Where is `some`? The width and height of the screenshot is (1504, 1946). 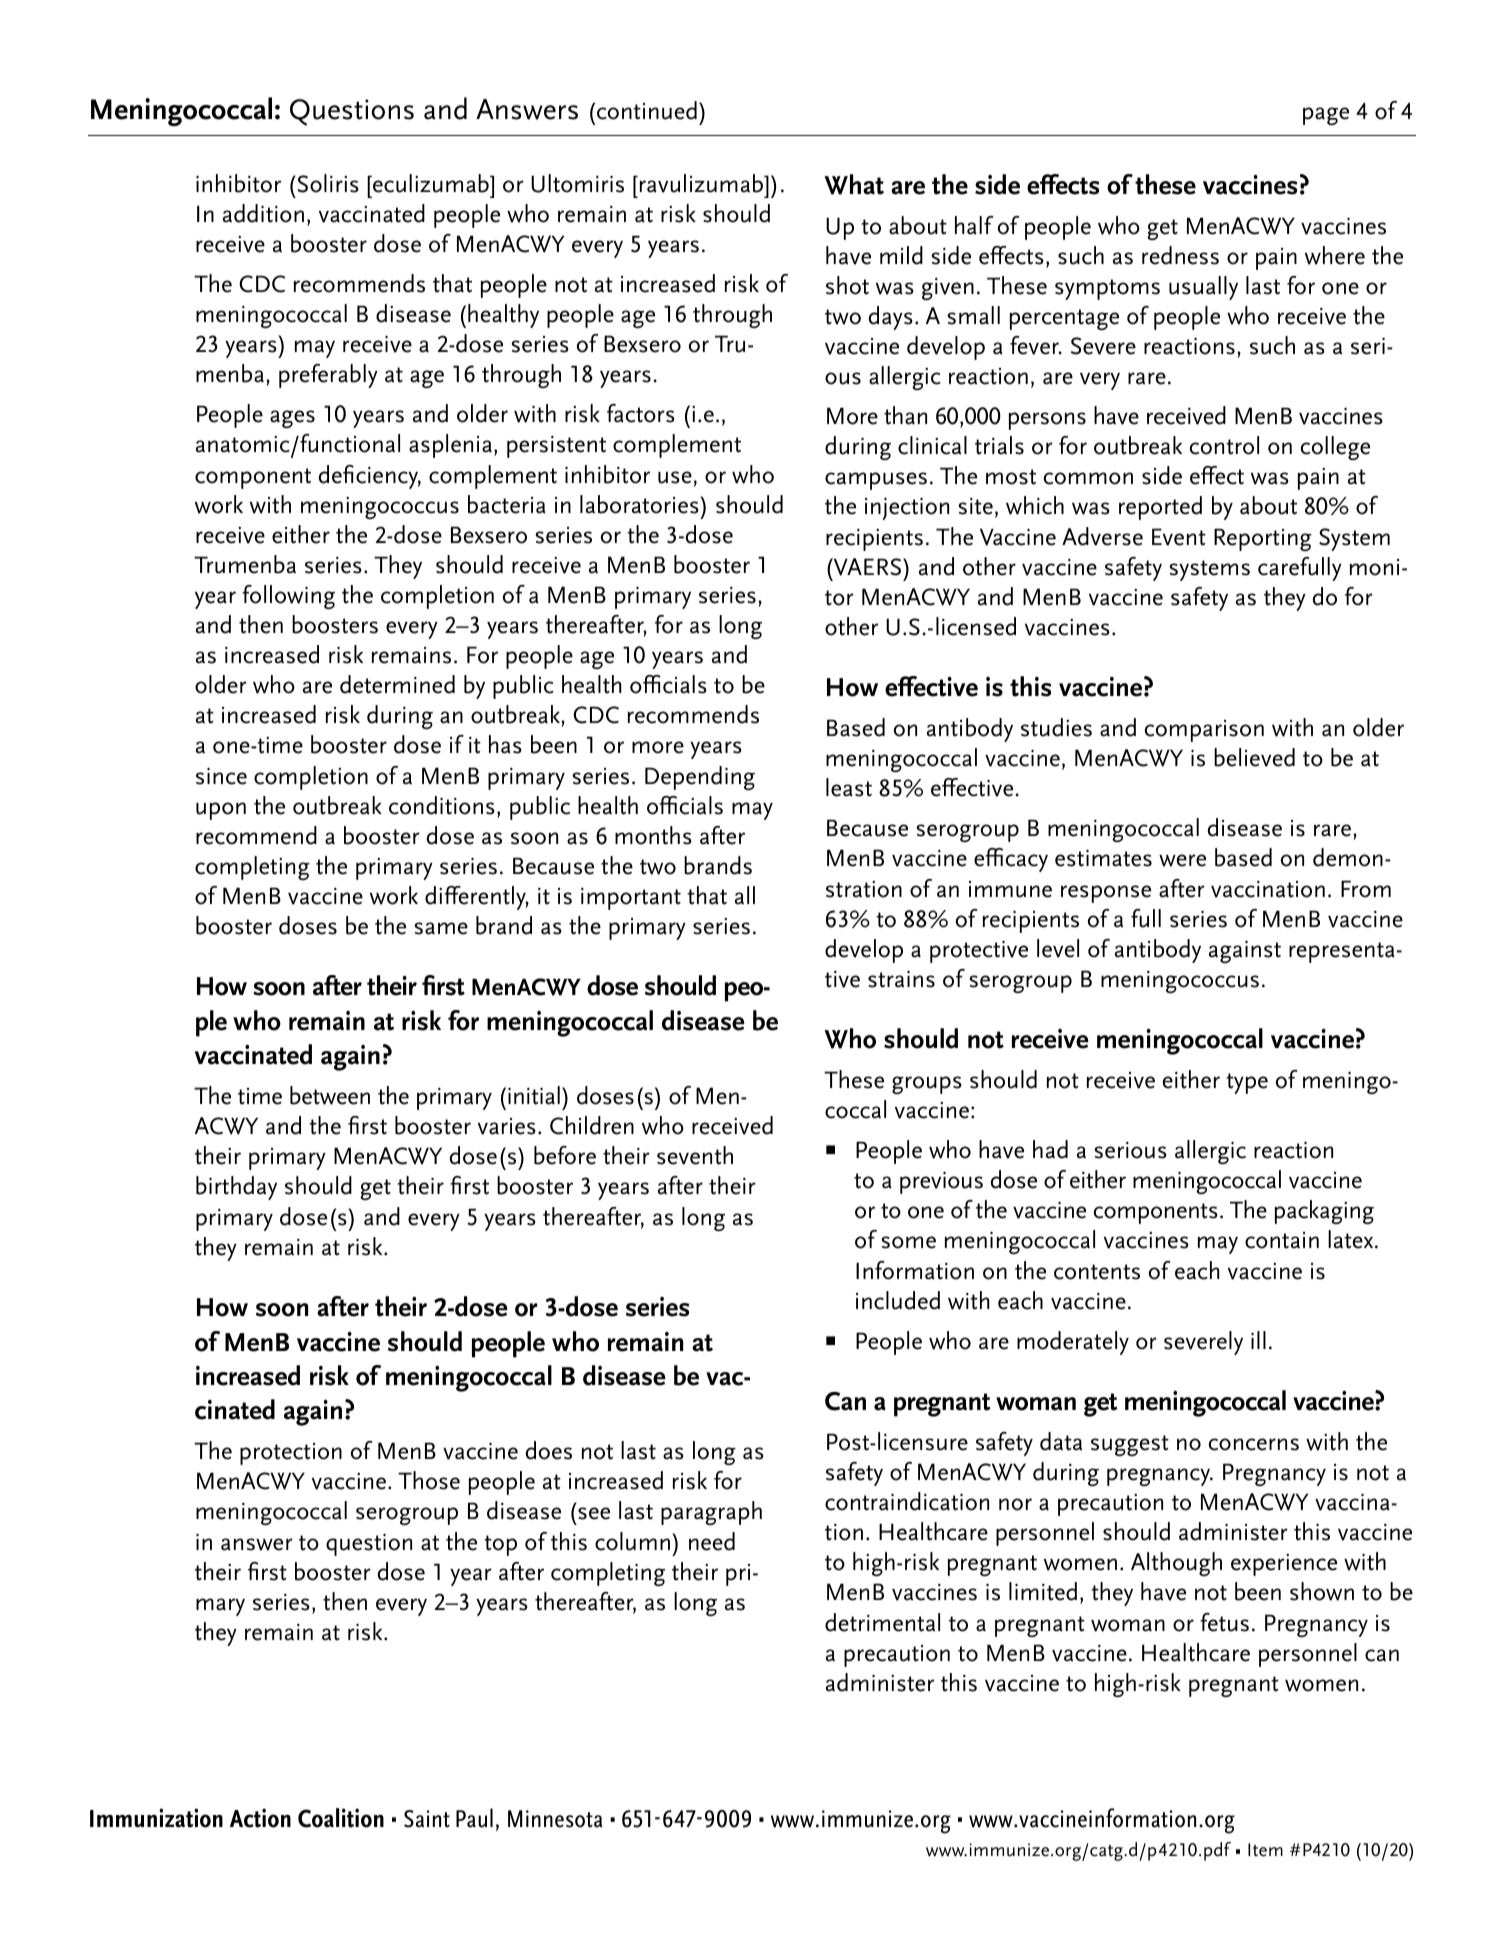
some is located at coordinates (908, 1242).
